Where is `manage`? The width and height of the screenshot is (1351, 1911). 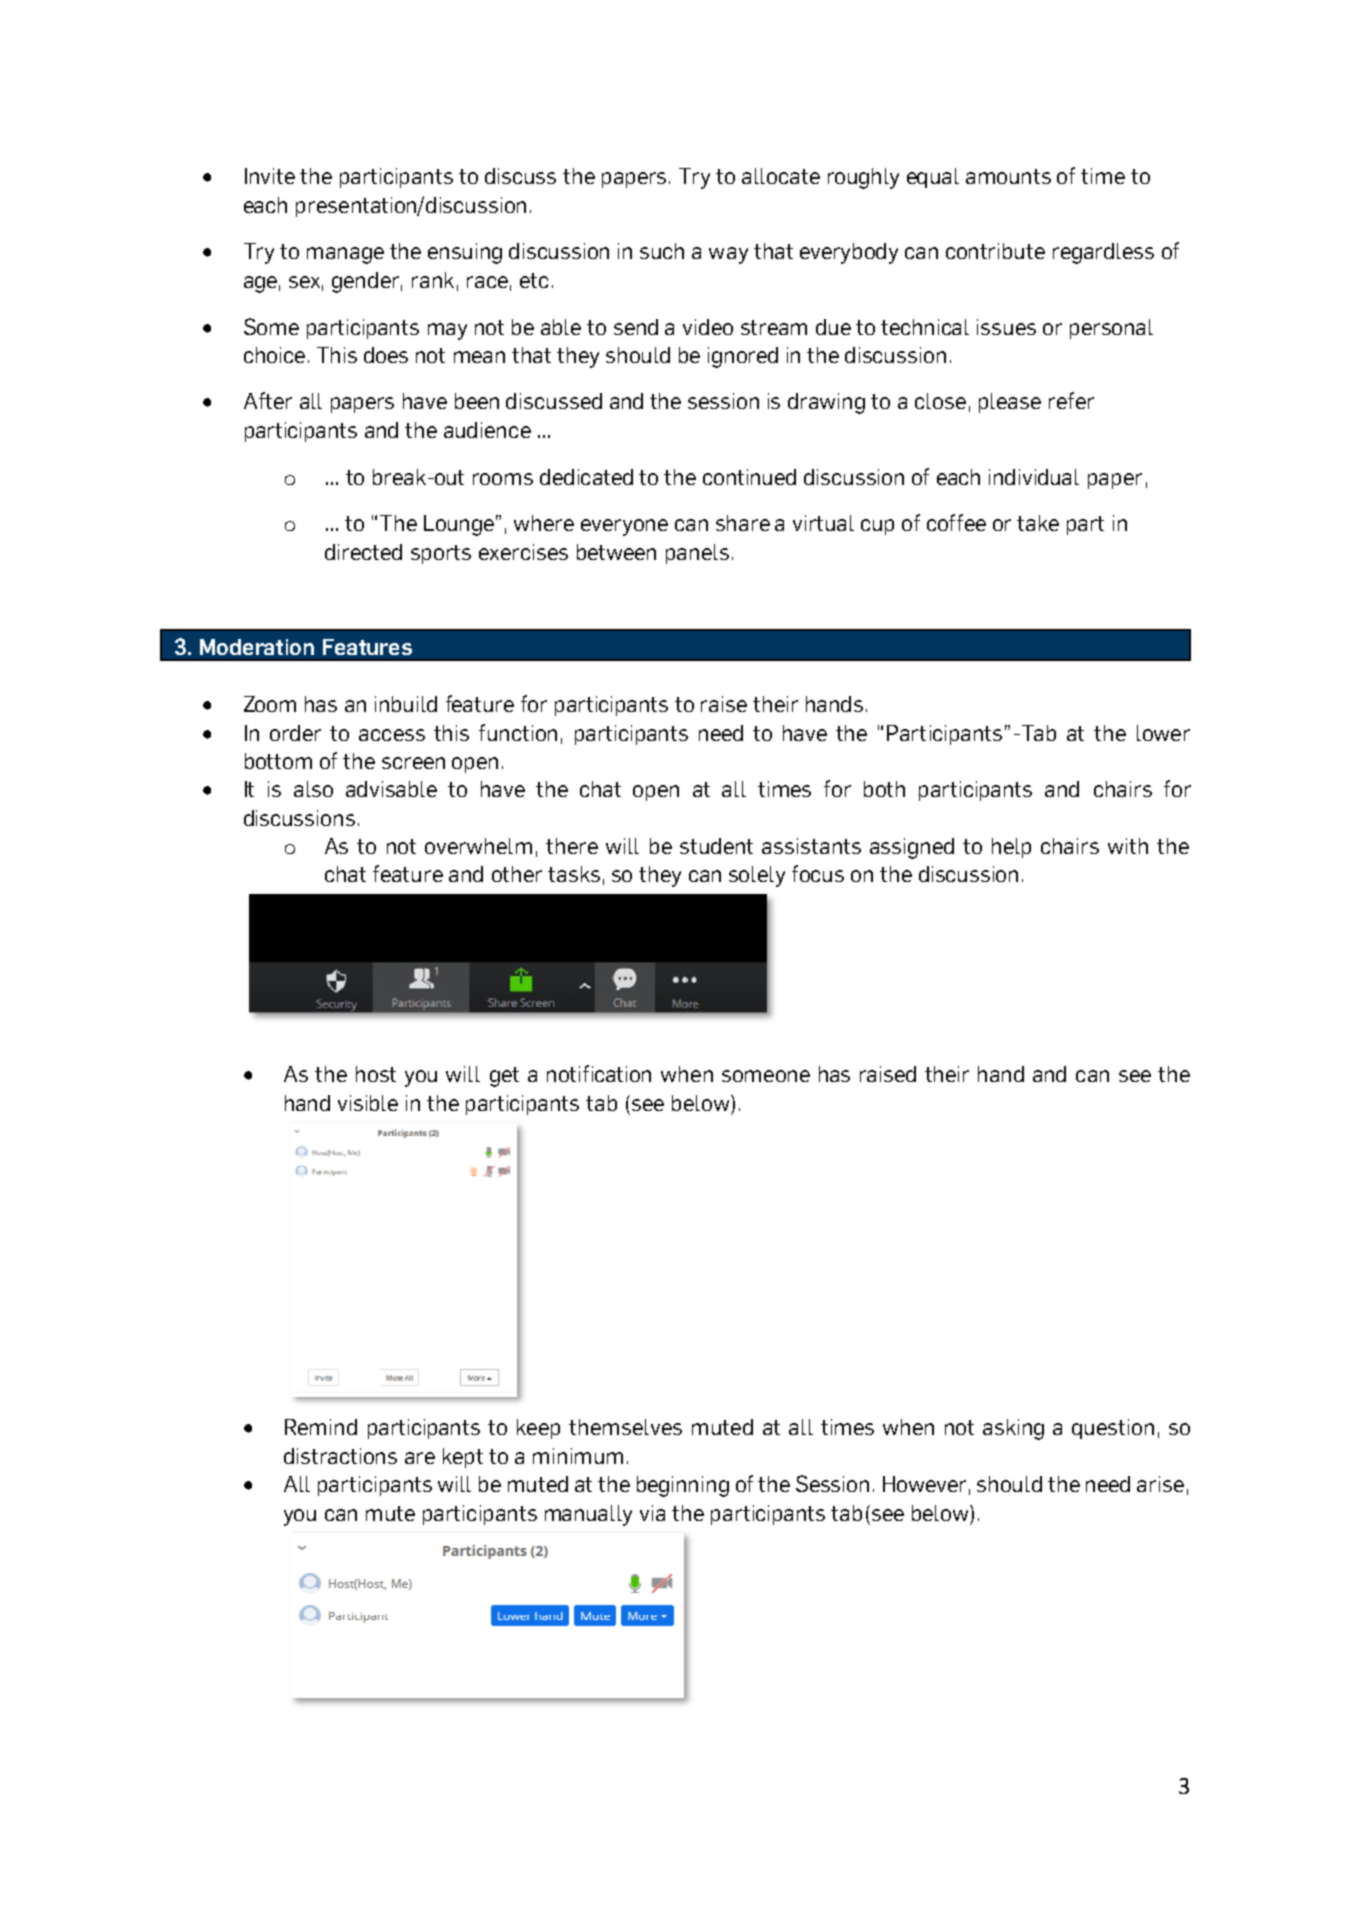 manage is located at coordinates (345, 255).
